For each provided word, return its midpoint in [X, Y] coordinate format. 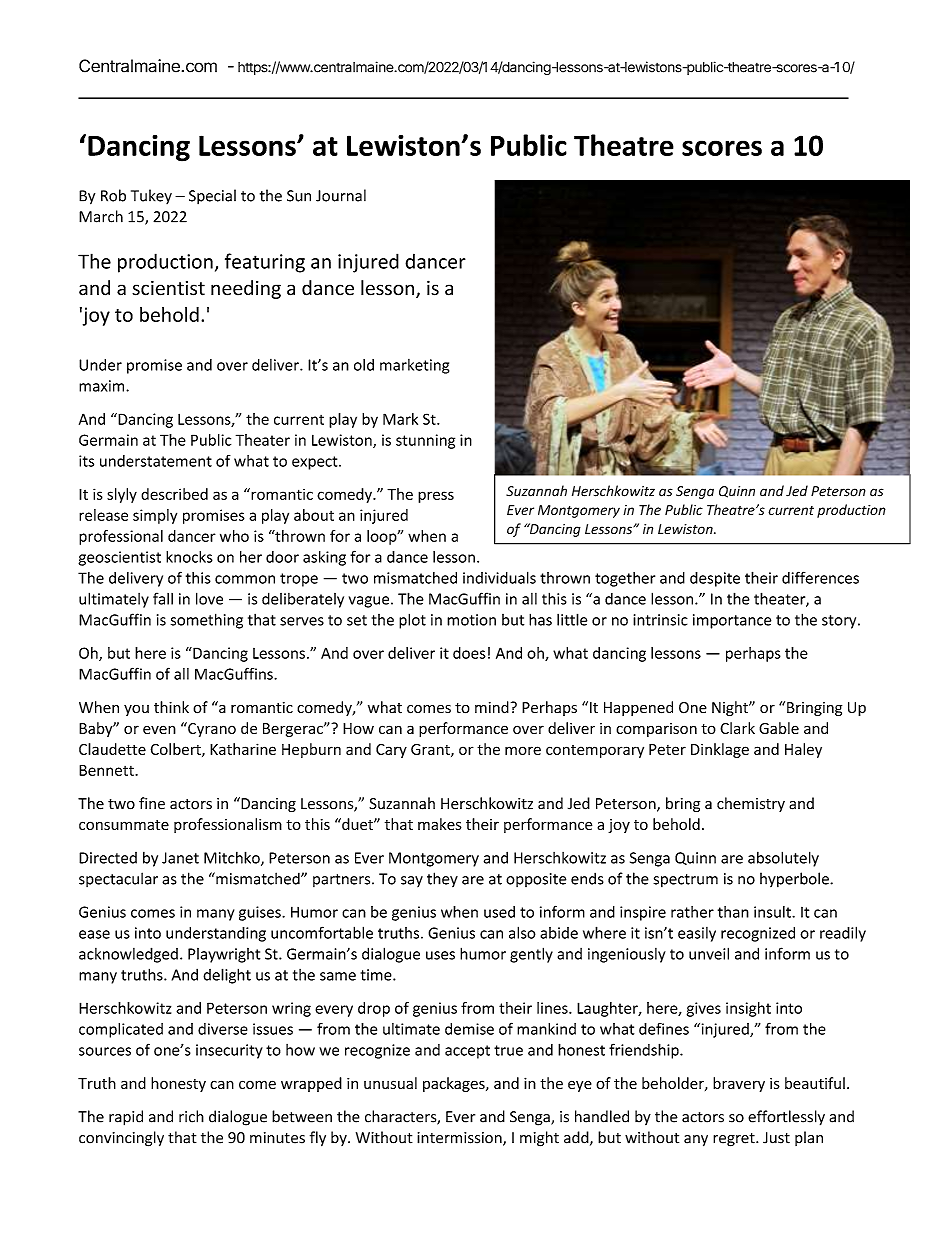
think [171, 707]
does [469, 653]
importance [732, 621]
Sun [299, 196]
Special [212, 197]
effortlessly [786, 1118]
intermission [460, 1139]
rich [191, 1116]
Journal [341, 195]
